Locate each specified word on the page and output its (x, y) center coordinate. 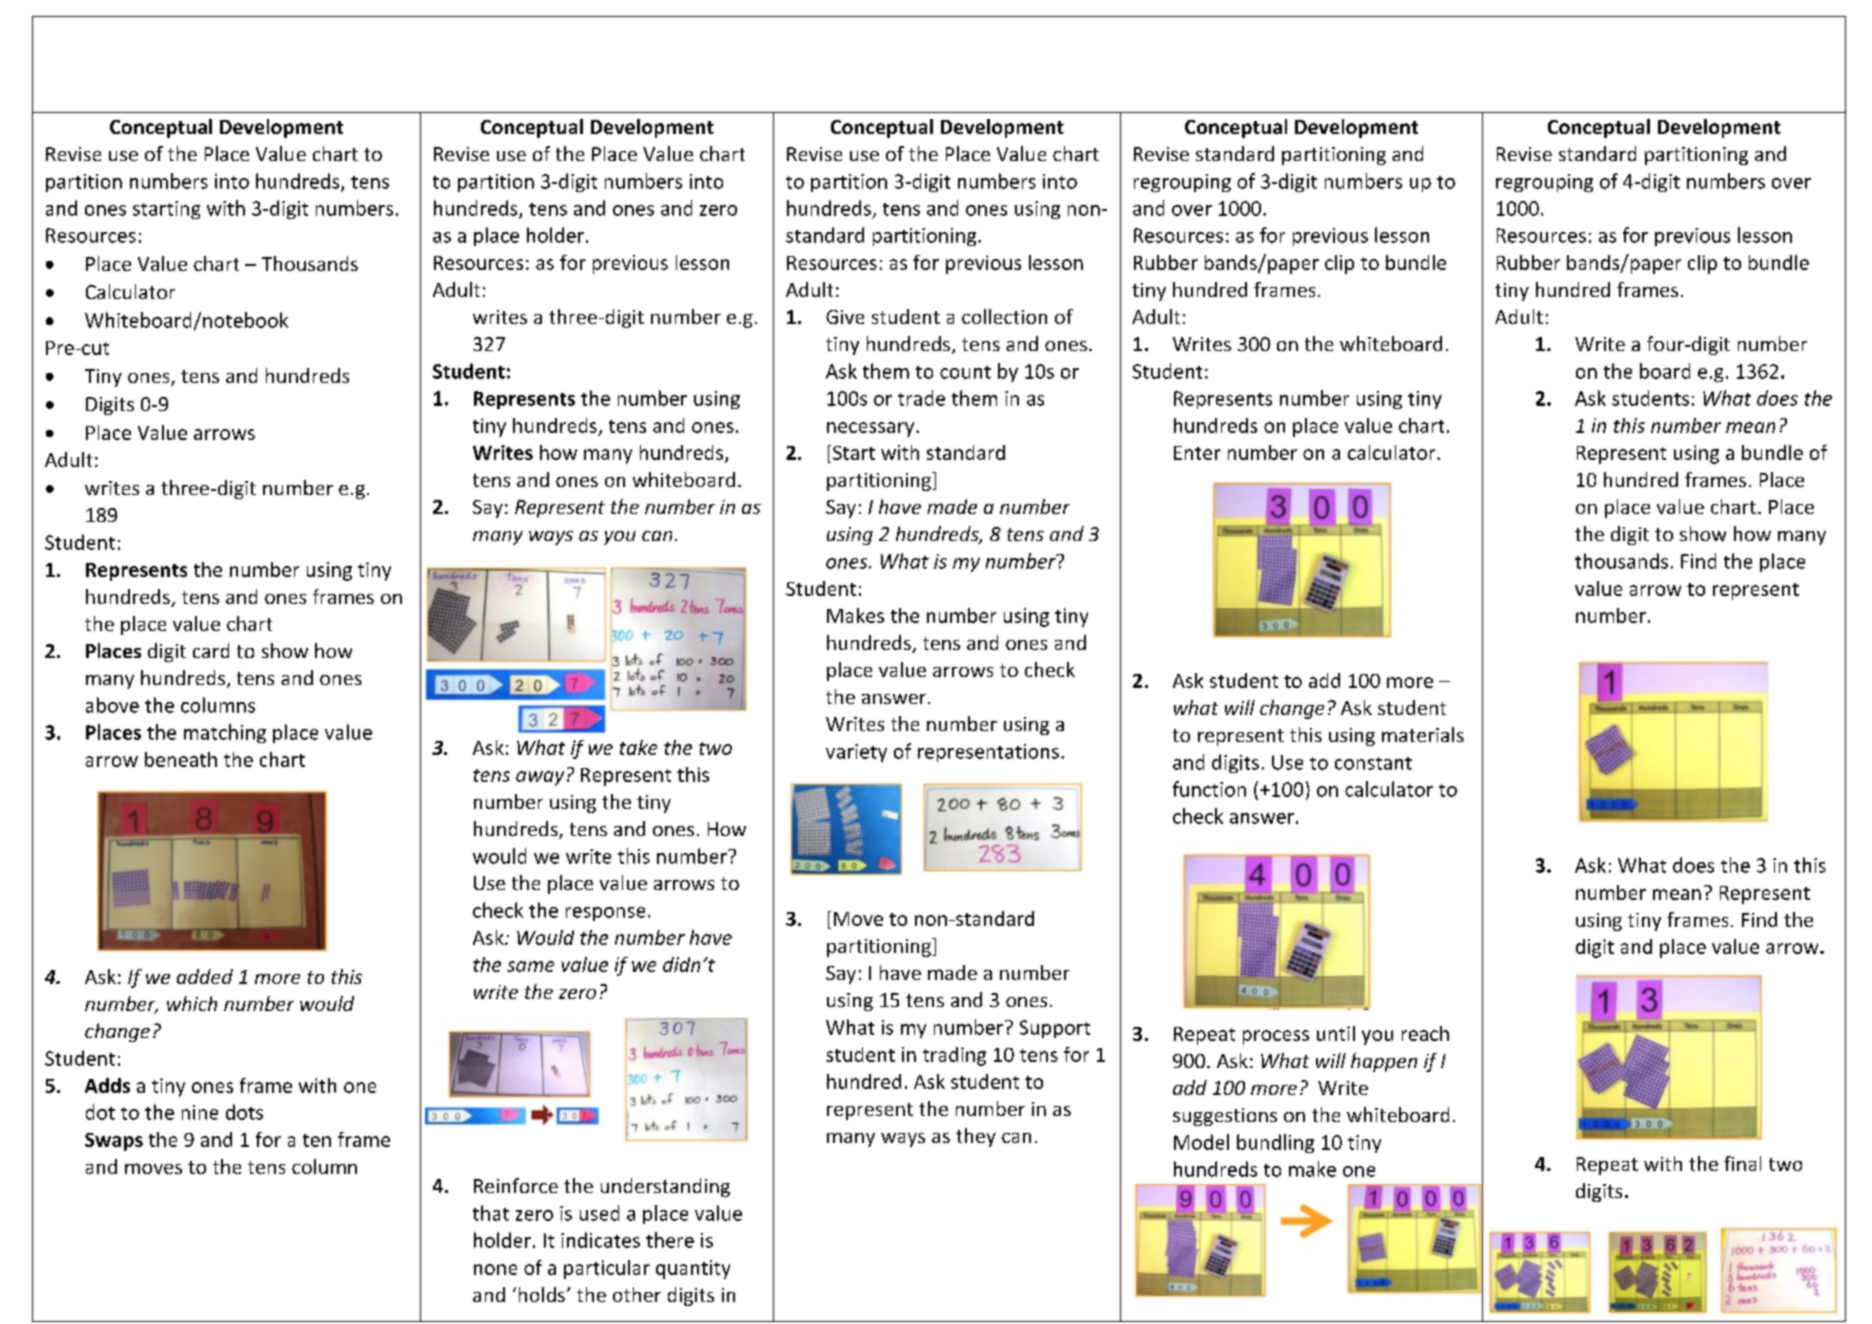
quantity (693, 1269)
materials (1423, 734)
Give (845, 317)
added (205, 976)
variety (856, 753)
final (1742, 1163)
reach (1425, 1033)
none (495, 1269)
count (965, 372)
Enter (1197, 453)
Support (1055, 1029)
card (211, 650)
